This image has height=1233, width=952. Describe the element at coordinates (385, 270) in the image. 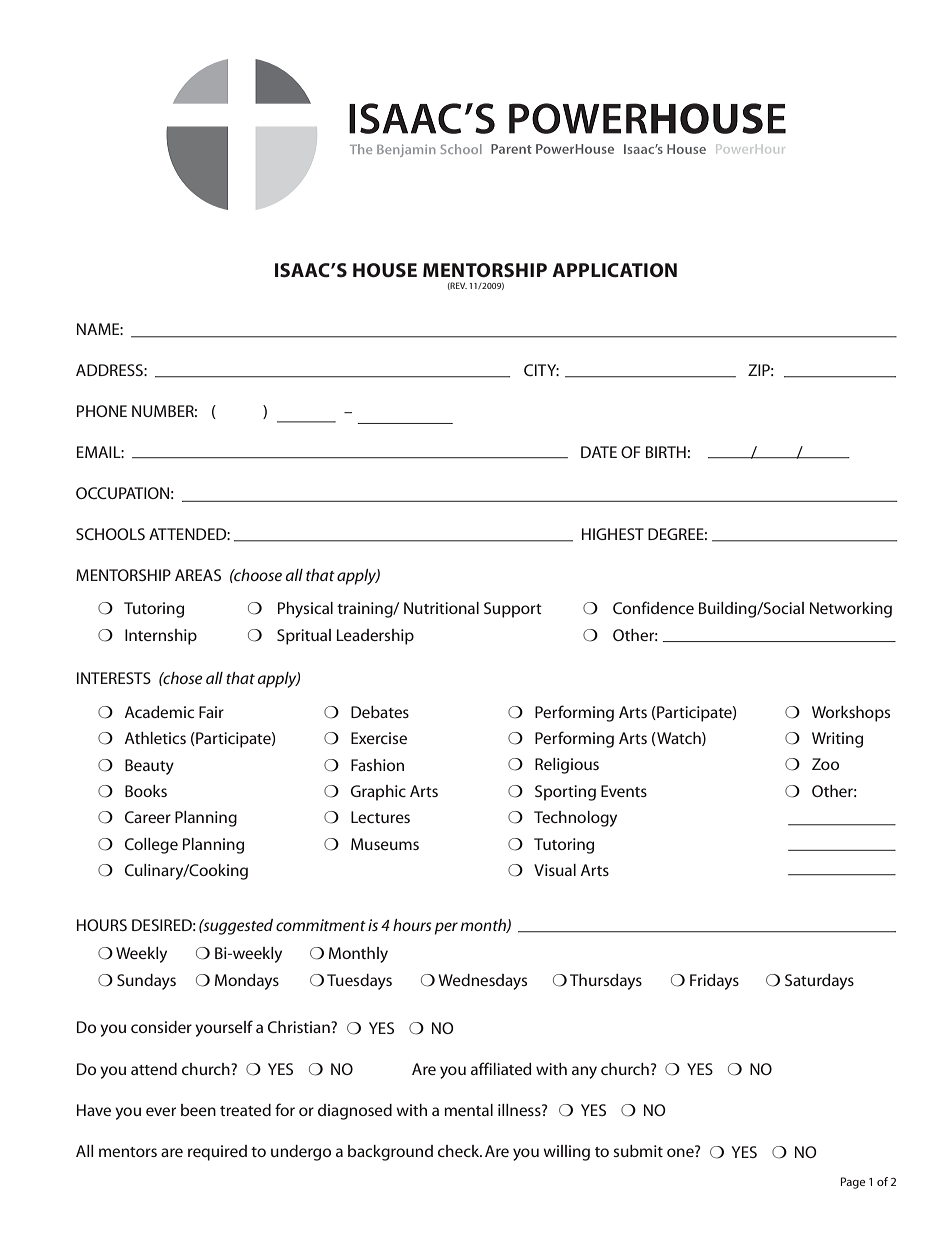

I see `HOUSE` at that location.
